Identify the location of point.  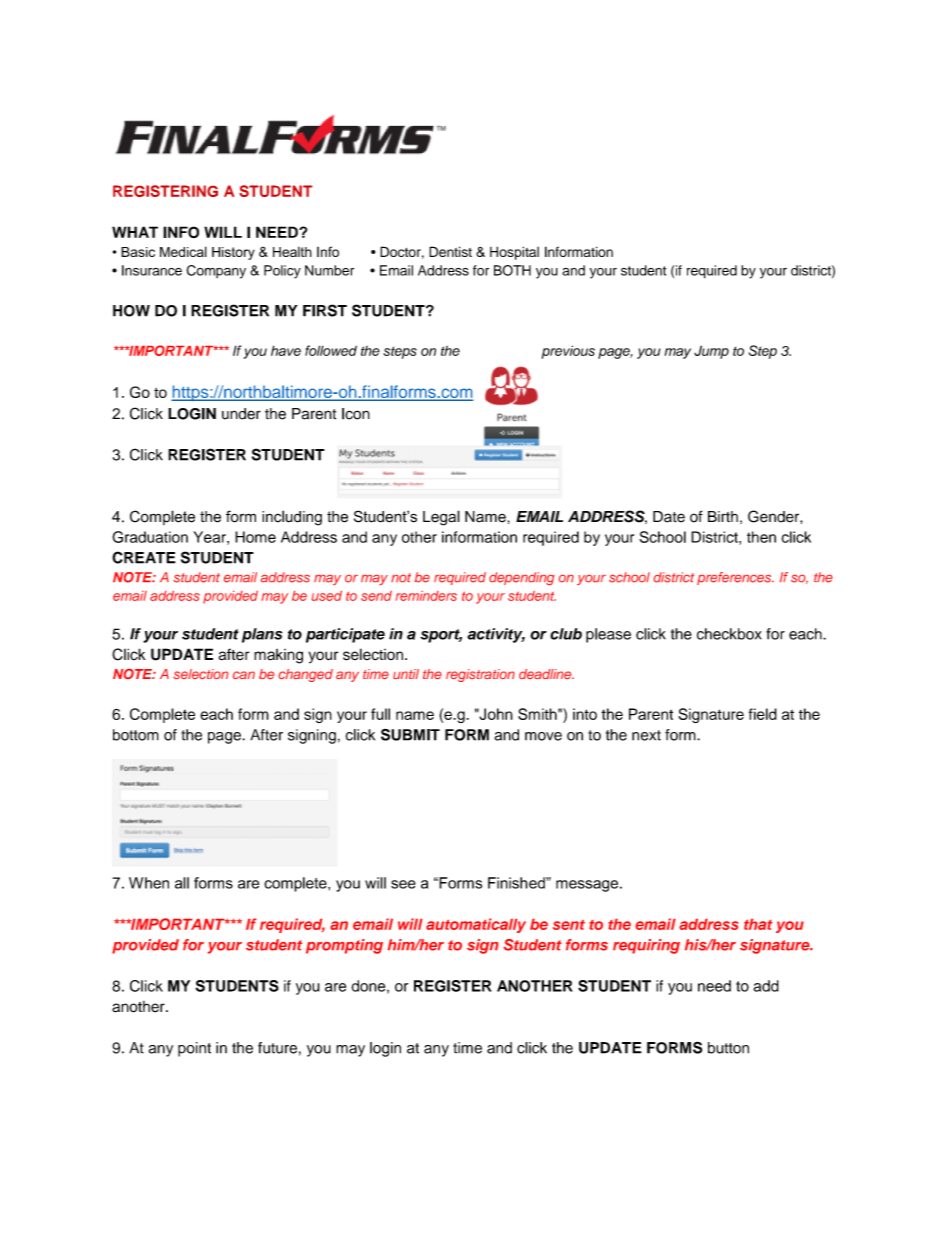
(194, 1049).
